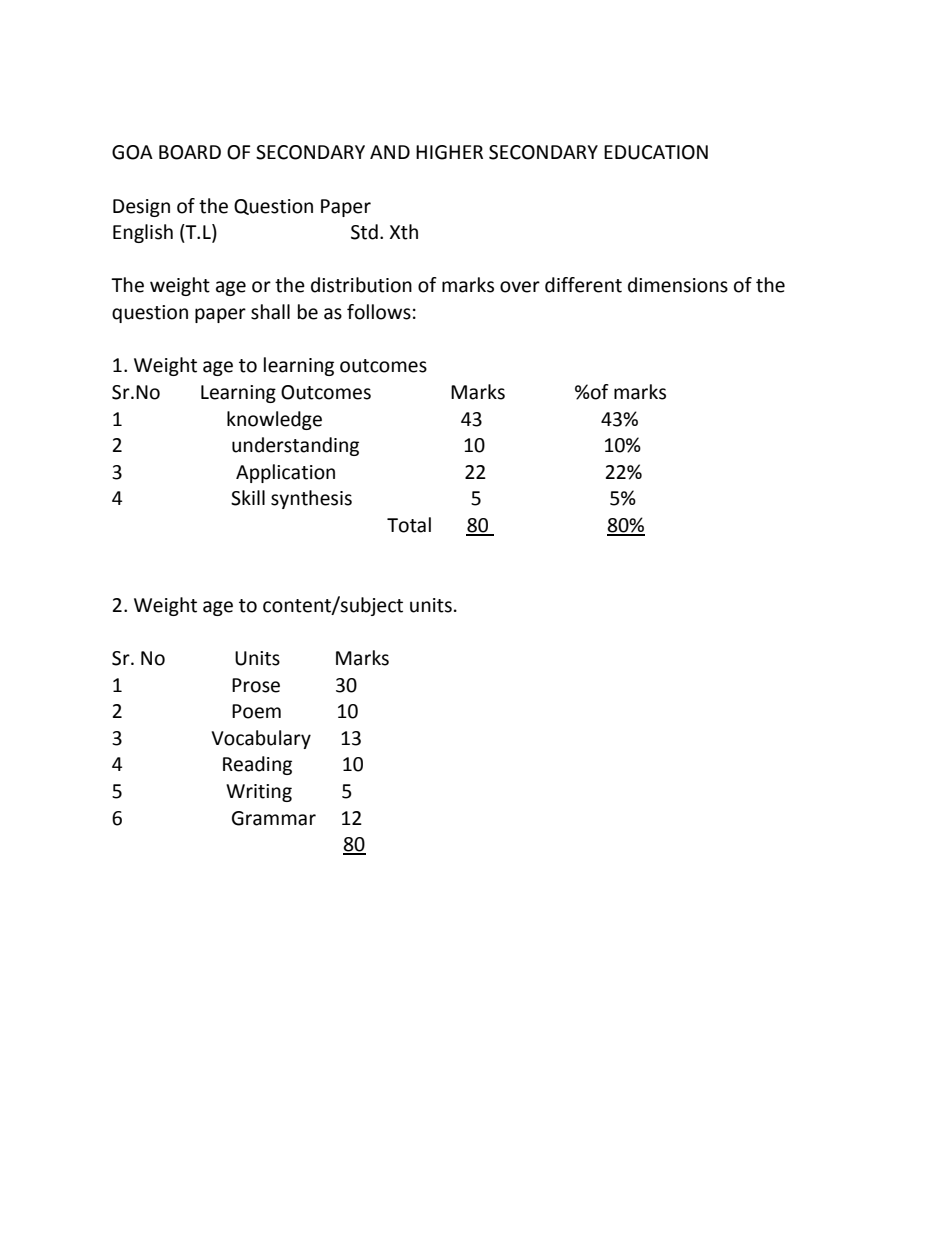  What do you see at coordinates (656, 152) in the screenshot?
I see `EDUCATION` at bounding box center [656, 152].
